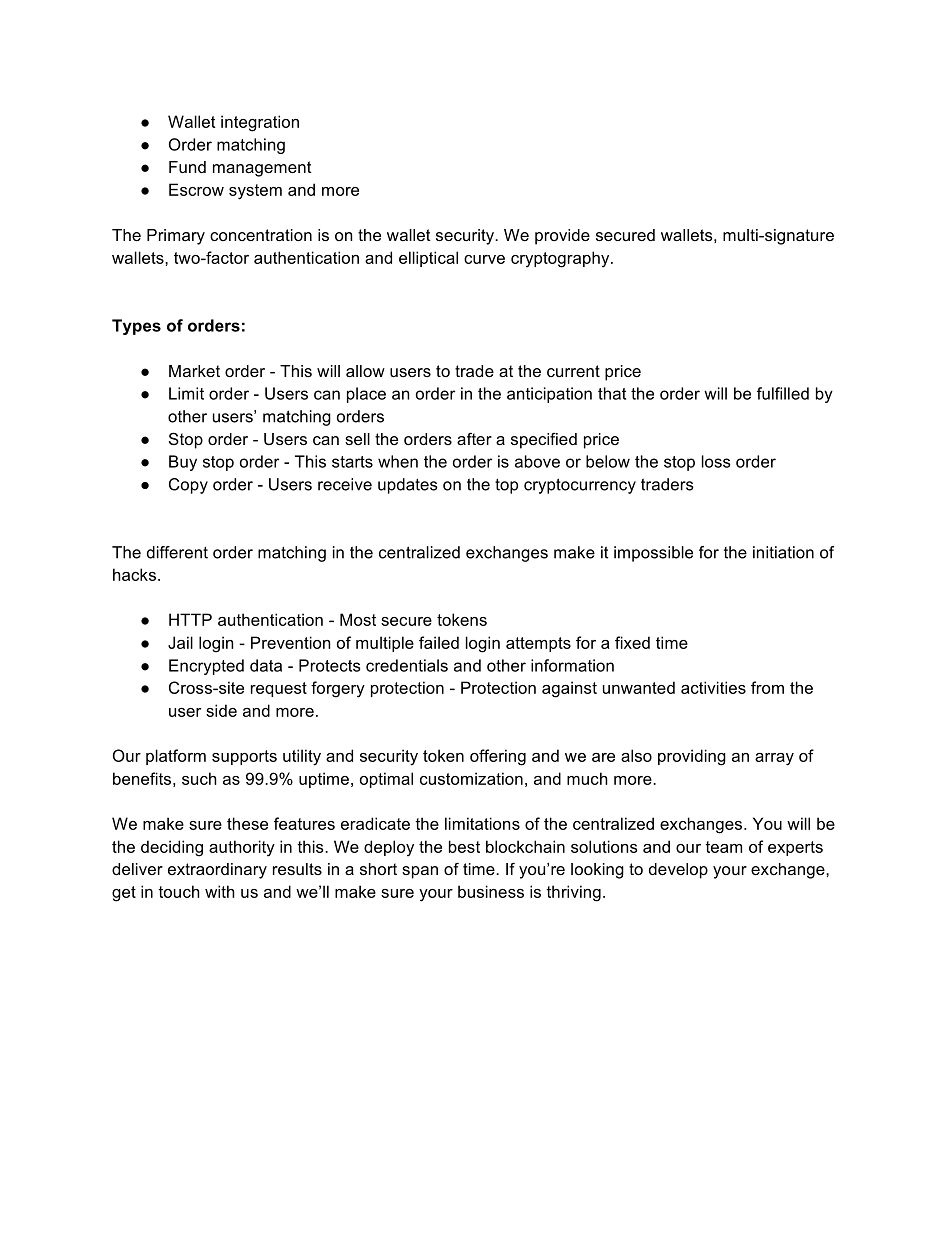  I want to click on credentials, so click(407, 665).
